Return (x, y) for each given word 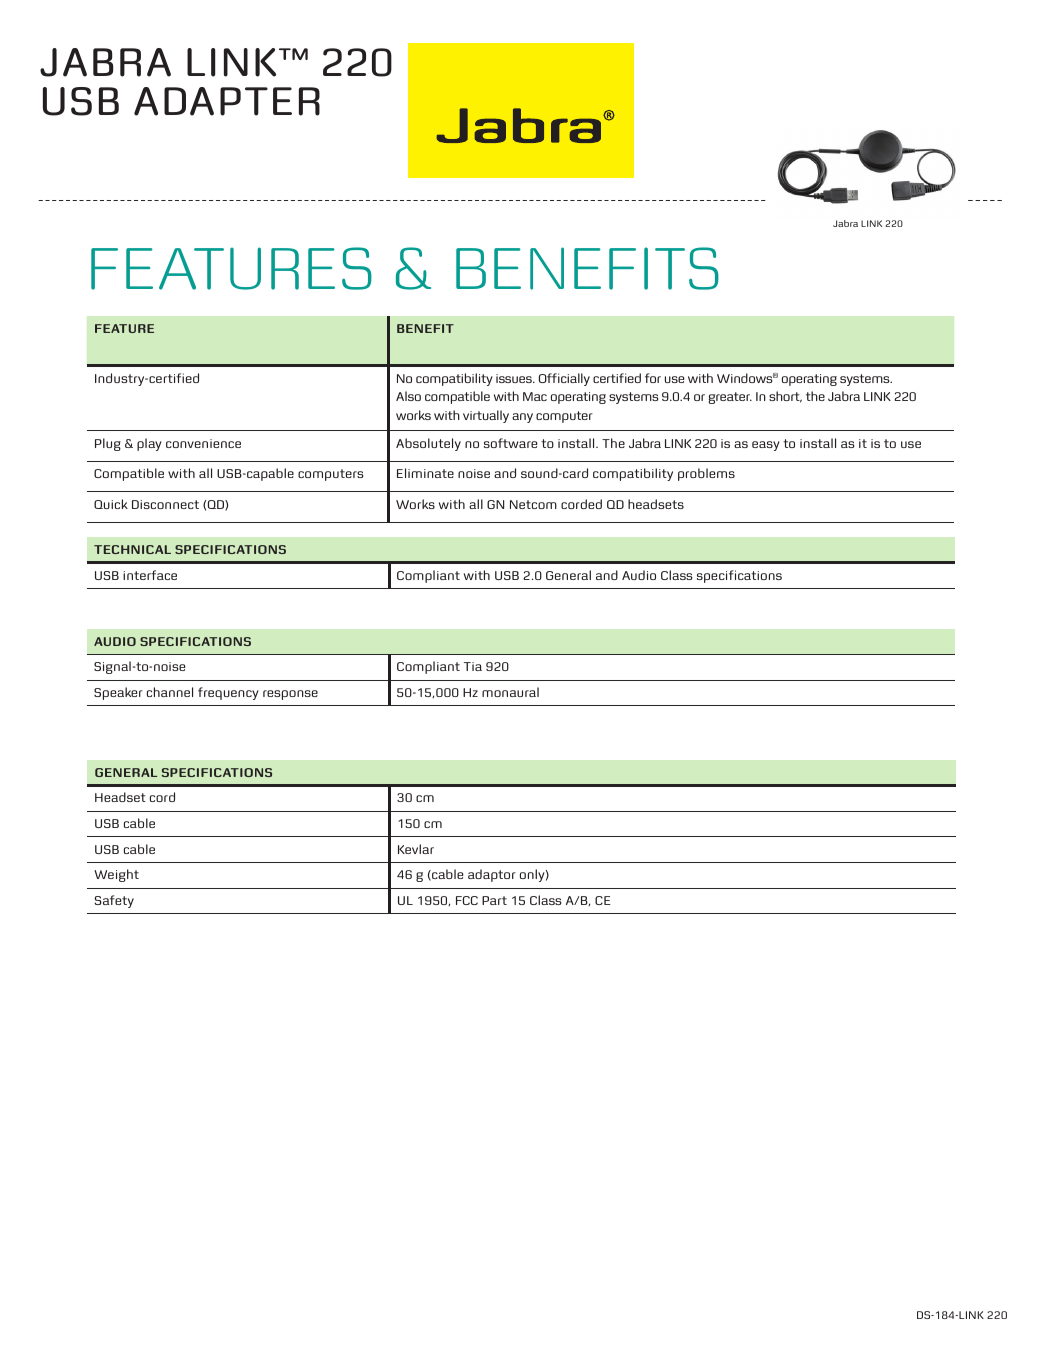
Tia (473, 666)
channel (170, 692)
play (149, 444)
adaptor (492, 875)
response (290, 695)
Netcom (533, 504)
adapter (227, 101)
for (653, 378)
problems (706, 474)
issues (515, 378)
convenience (203, 443)
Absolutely (428, 444)
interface (150, 575)
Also (408, 396)
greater (730, 398)
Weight (116, 875)
